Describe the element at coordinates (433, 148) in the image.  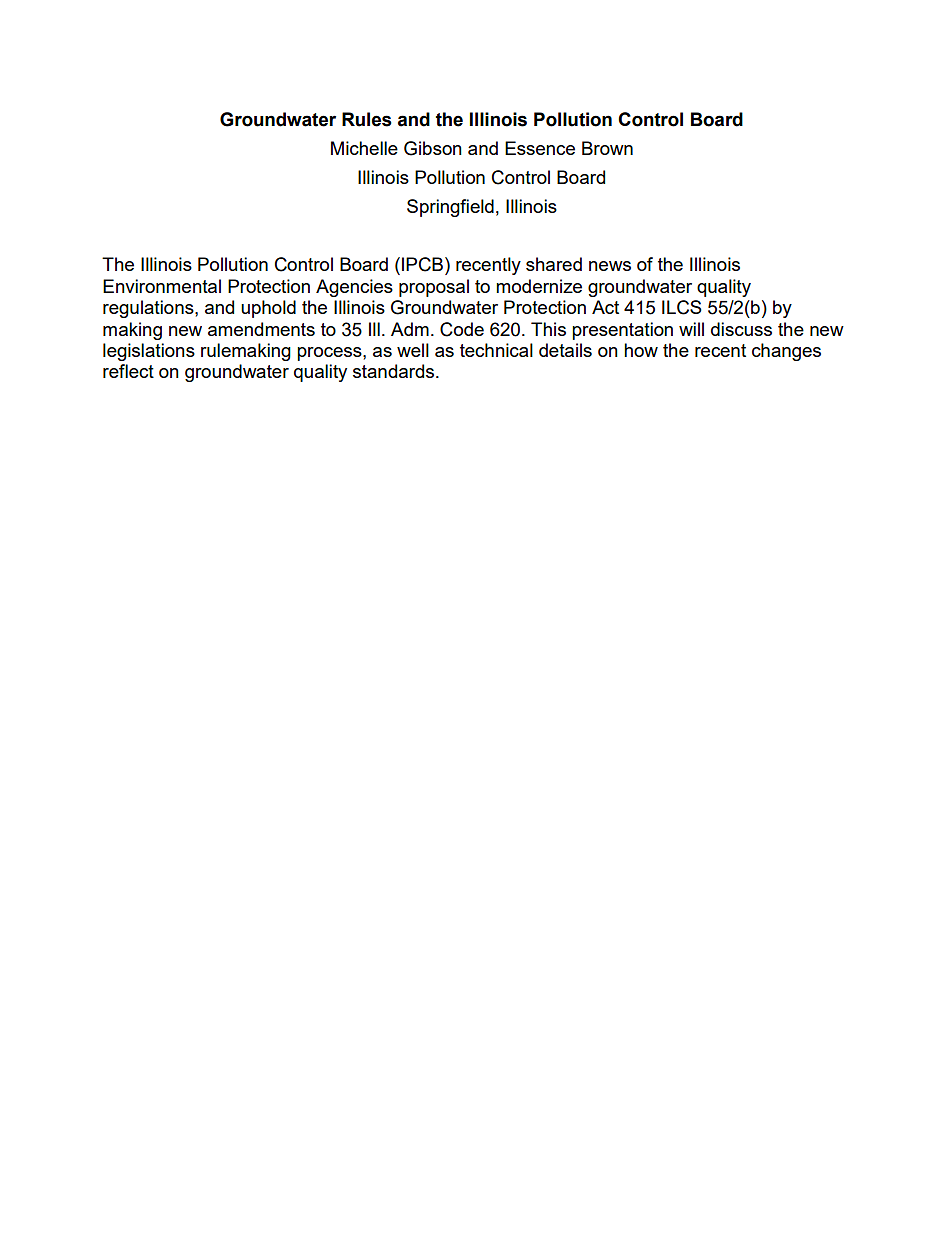
I see `Gibson` at that location.
